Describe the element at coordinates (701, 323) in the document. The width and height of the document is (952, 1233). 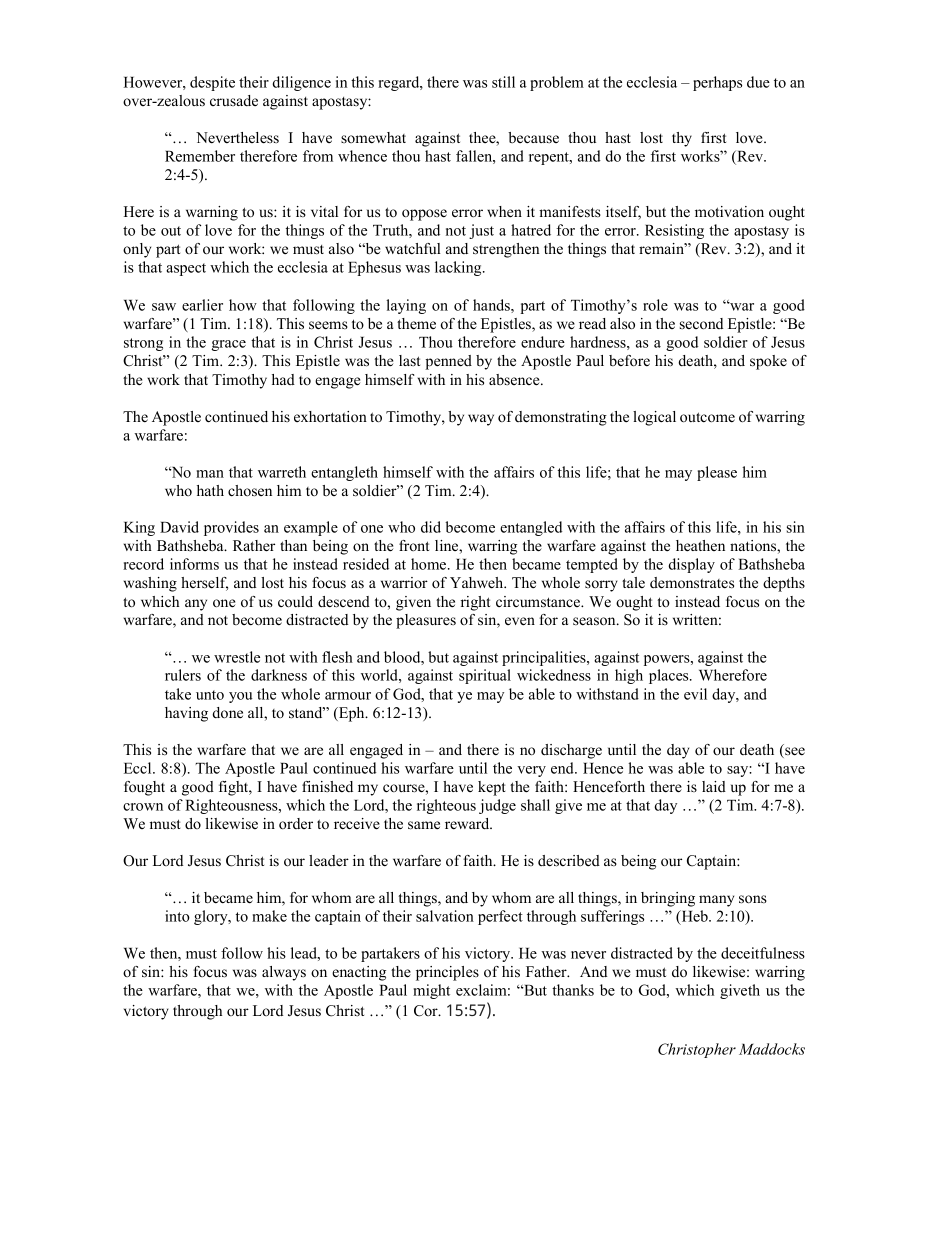
I see `second` at that location.
